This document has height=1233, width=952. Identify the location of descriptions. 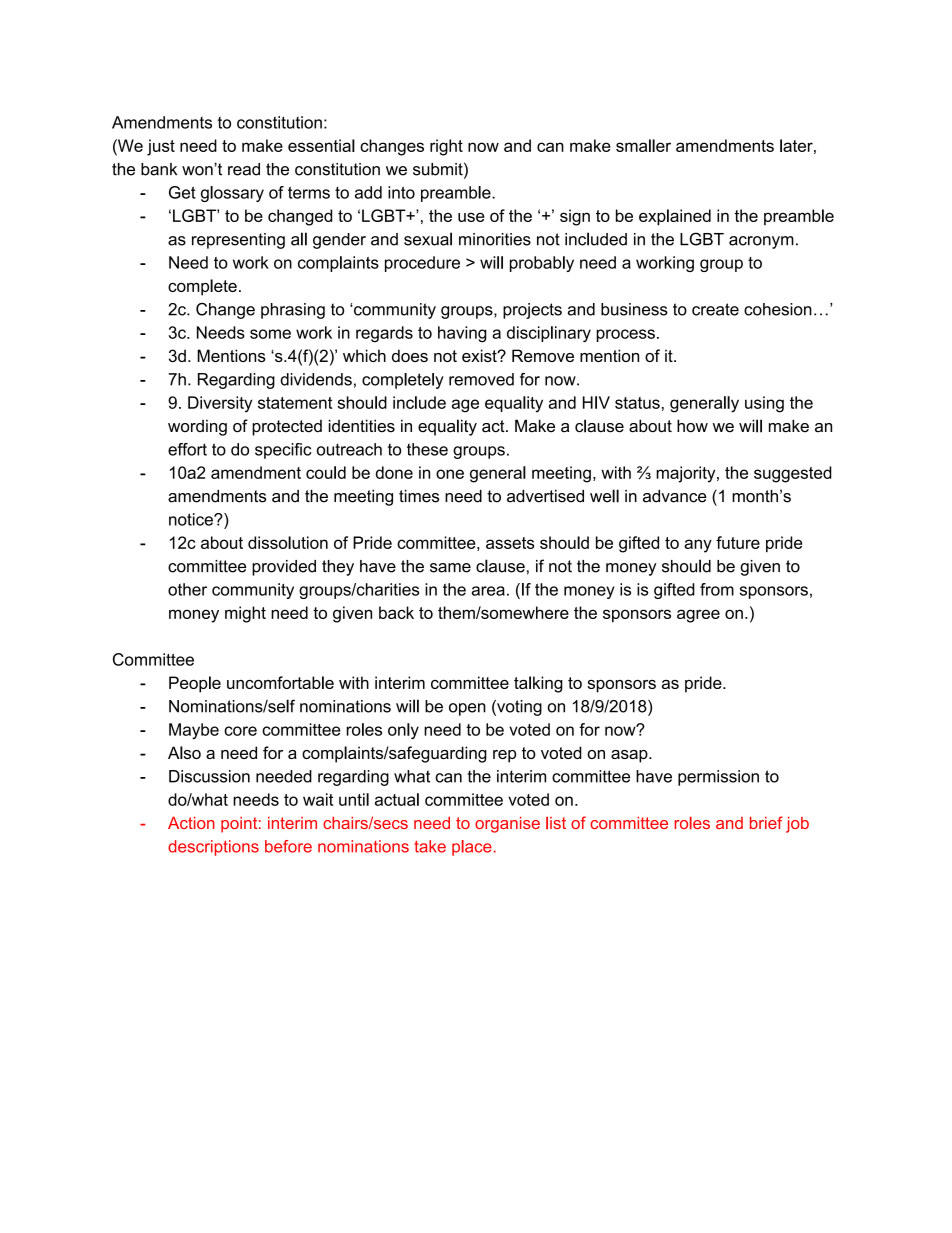
(213, 848).
